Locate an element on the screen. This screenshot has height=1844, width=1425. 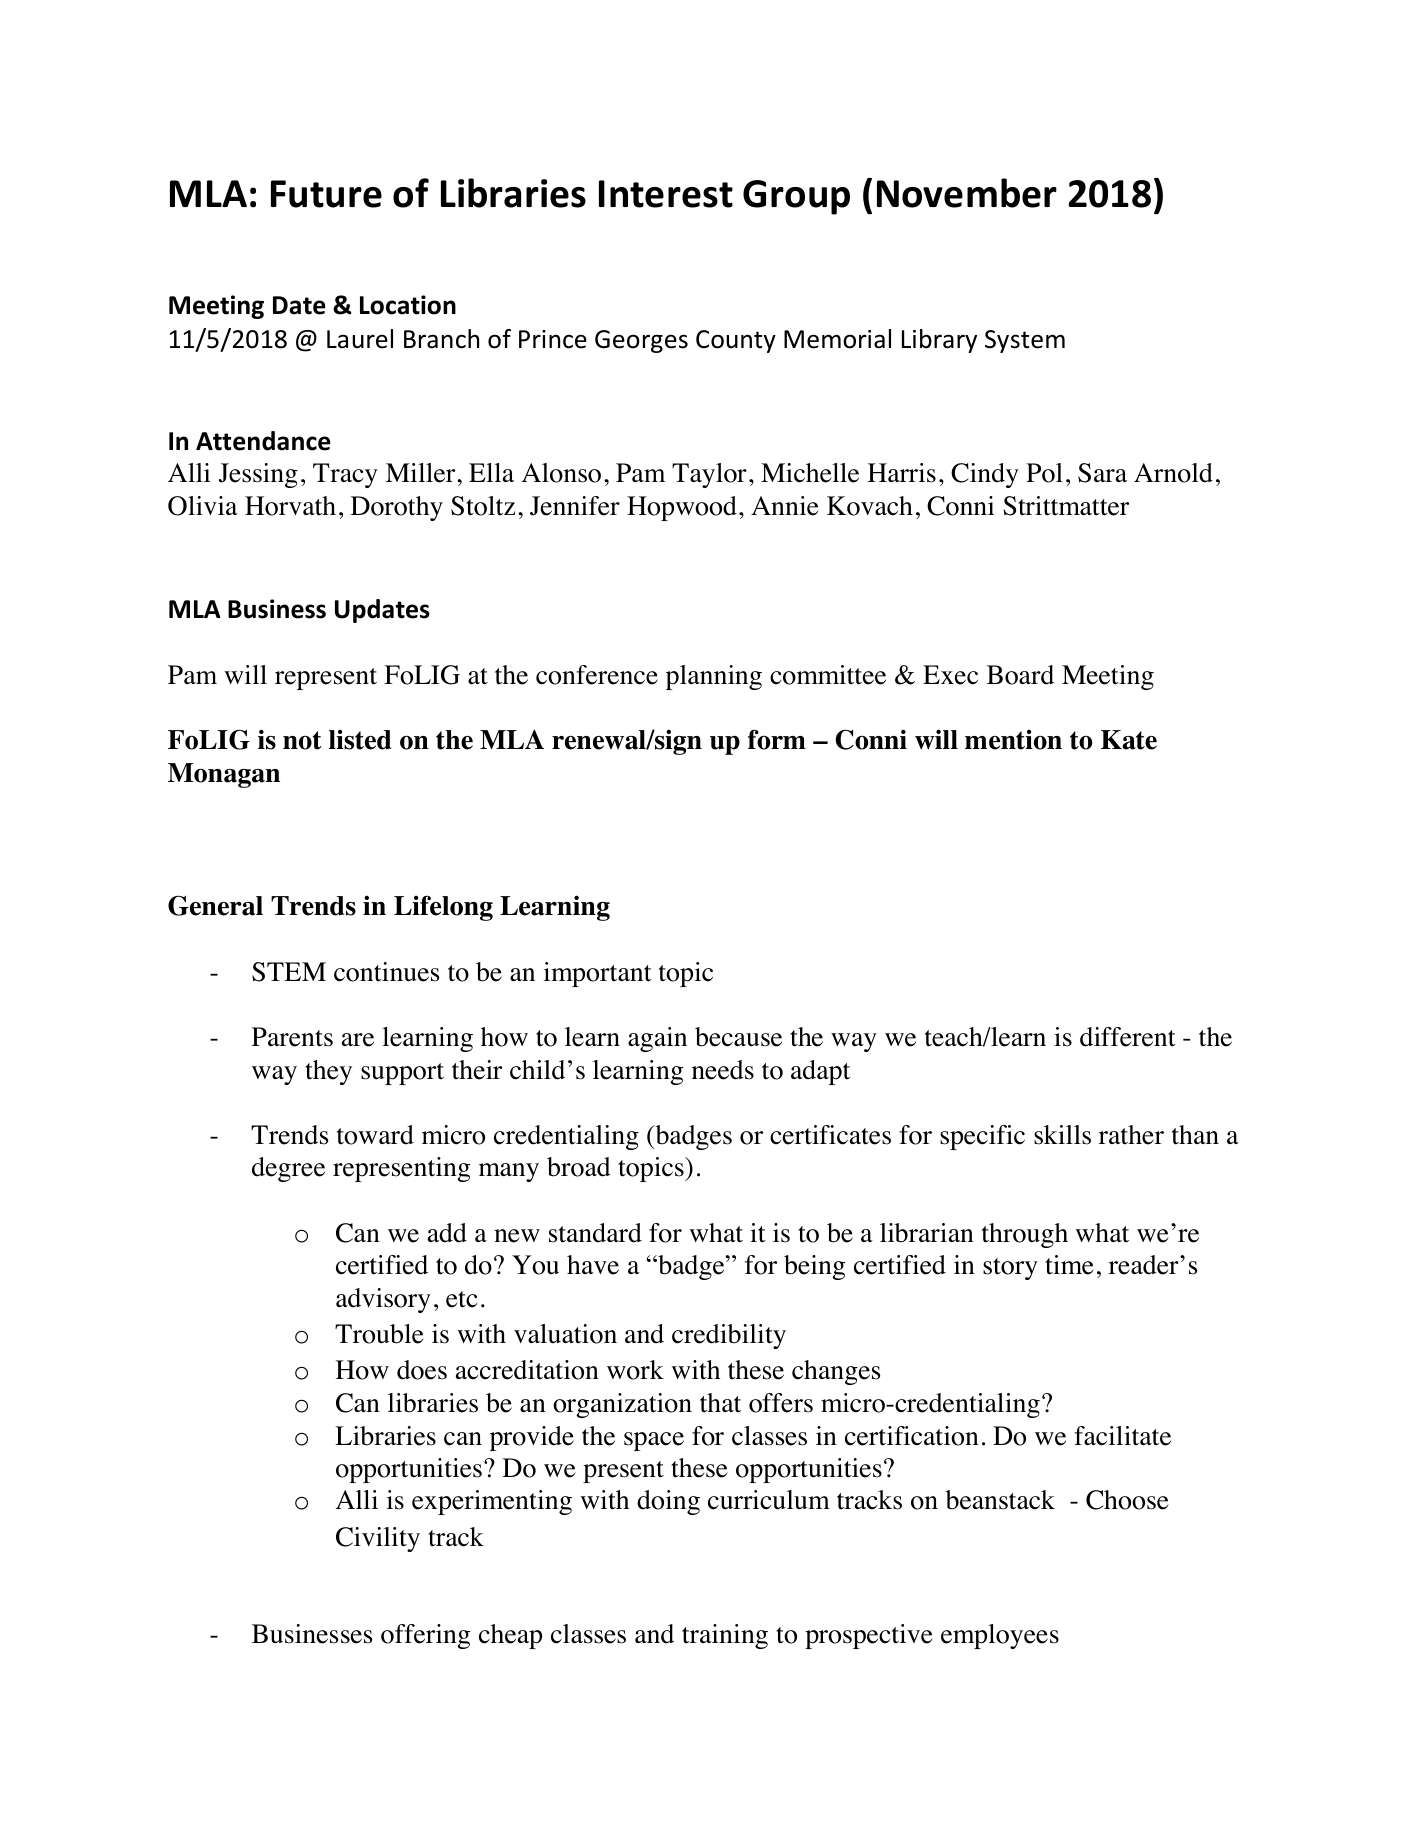
Future is located at coordinates (326, 194).
